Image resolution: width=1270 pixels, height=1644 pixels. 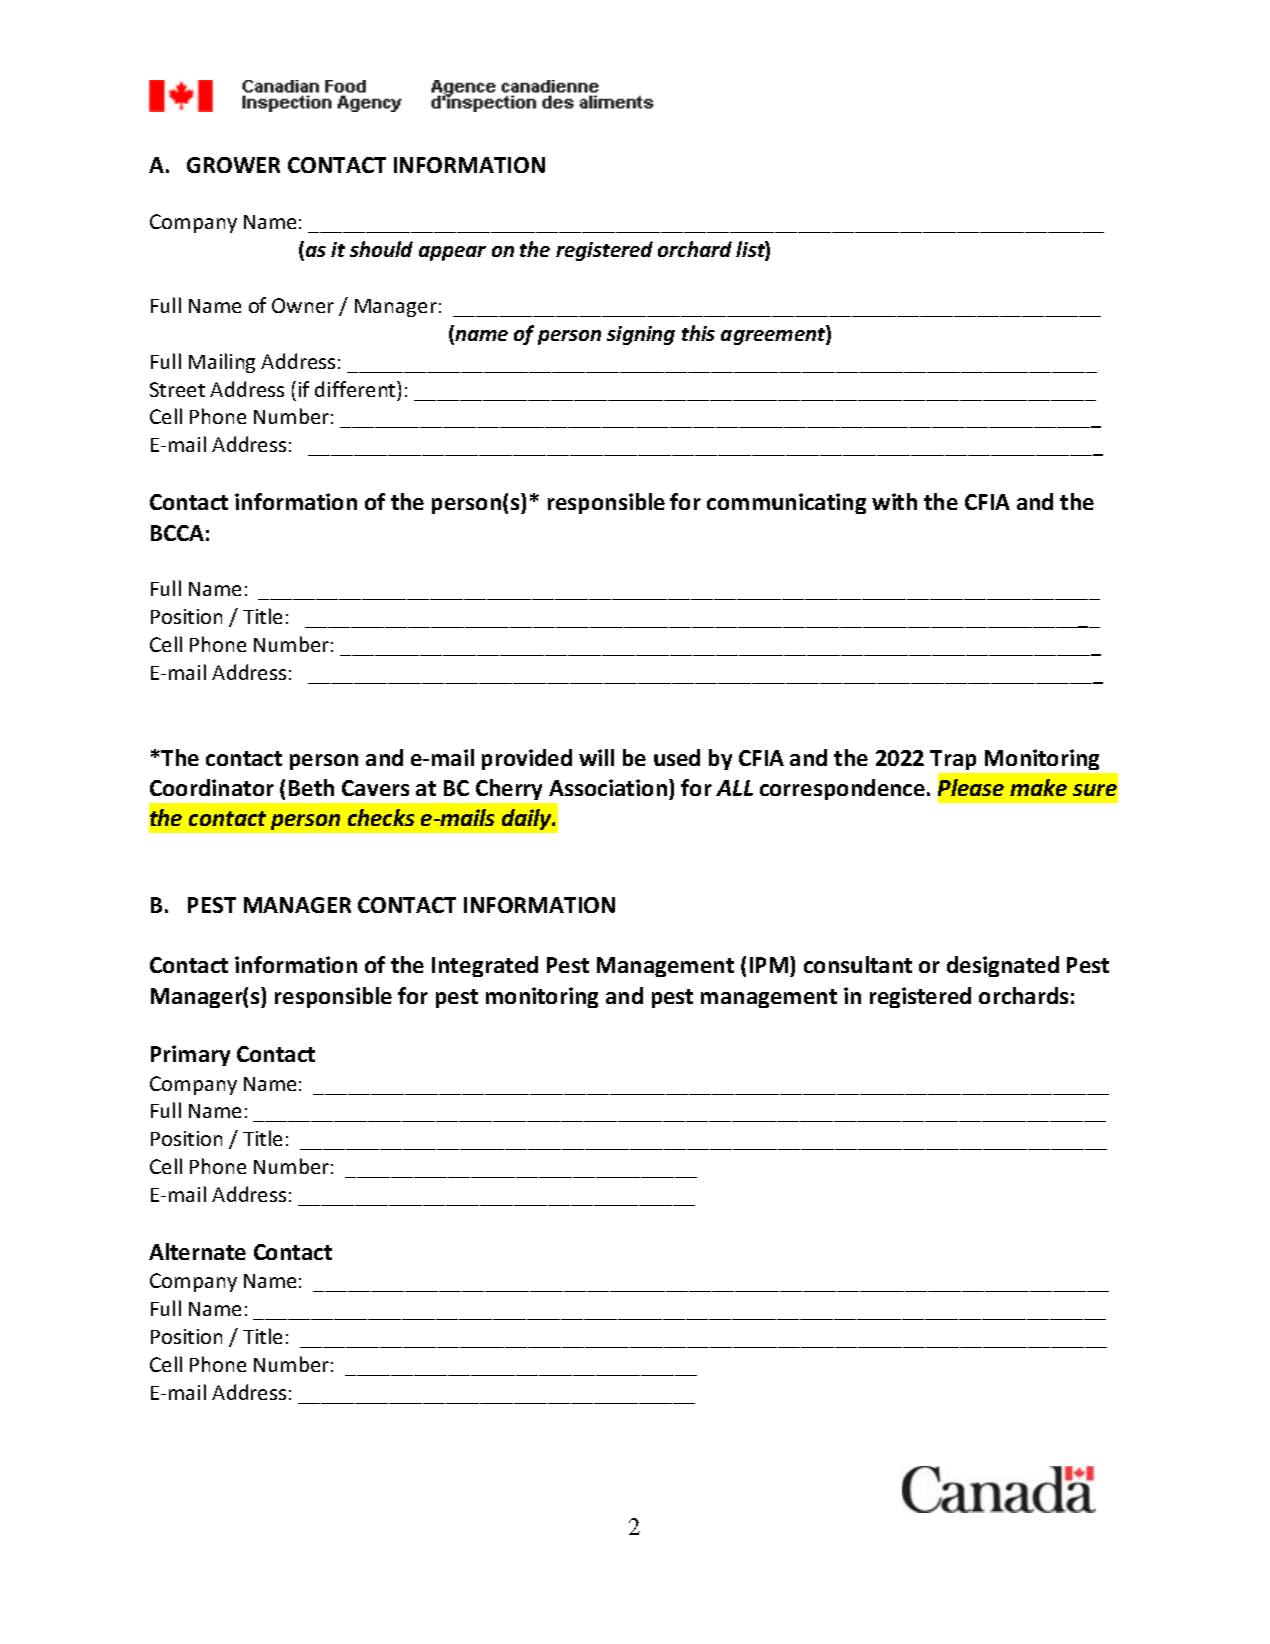 What do you see at coordinates (452, 253) in the page?
I see `appear` at bounding box center [452, 253].
